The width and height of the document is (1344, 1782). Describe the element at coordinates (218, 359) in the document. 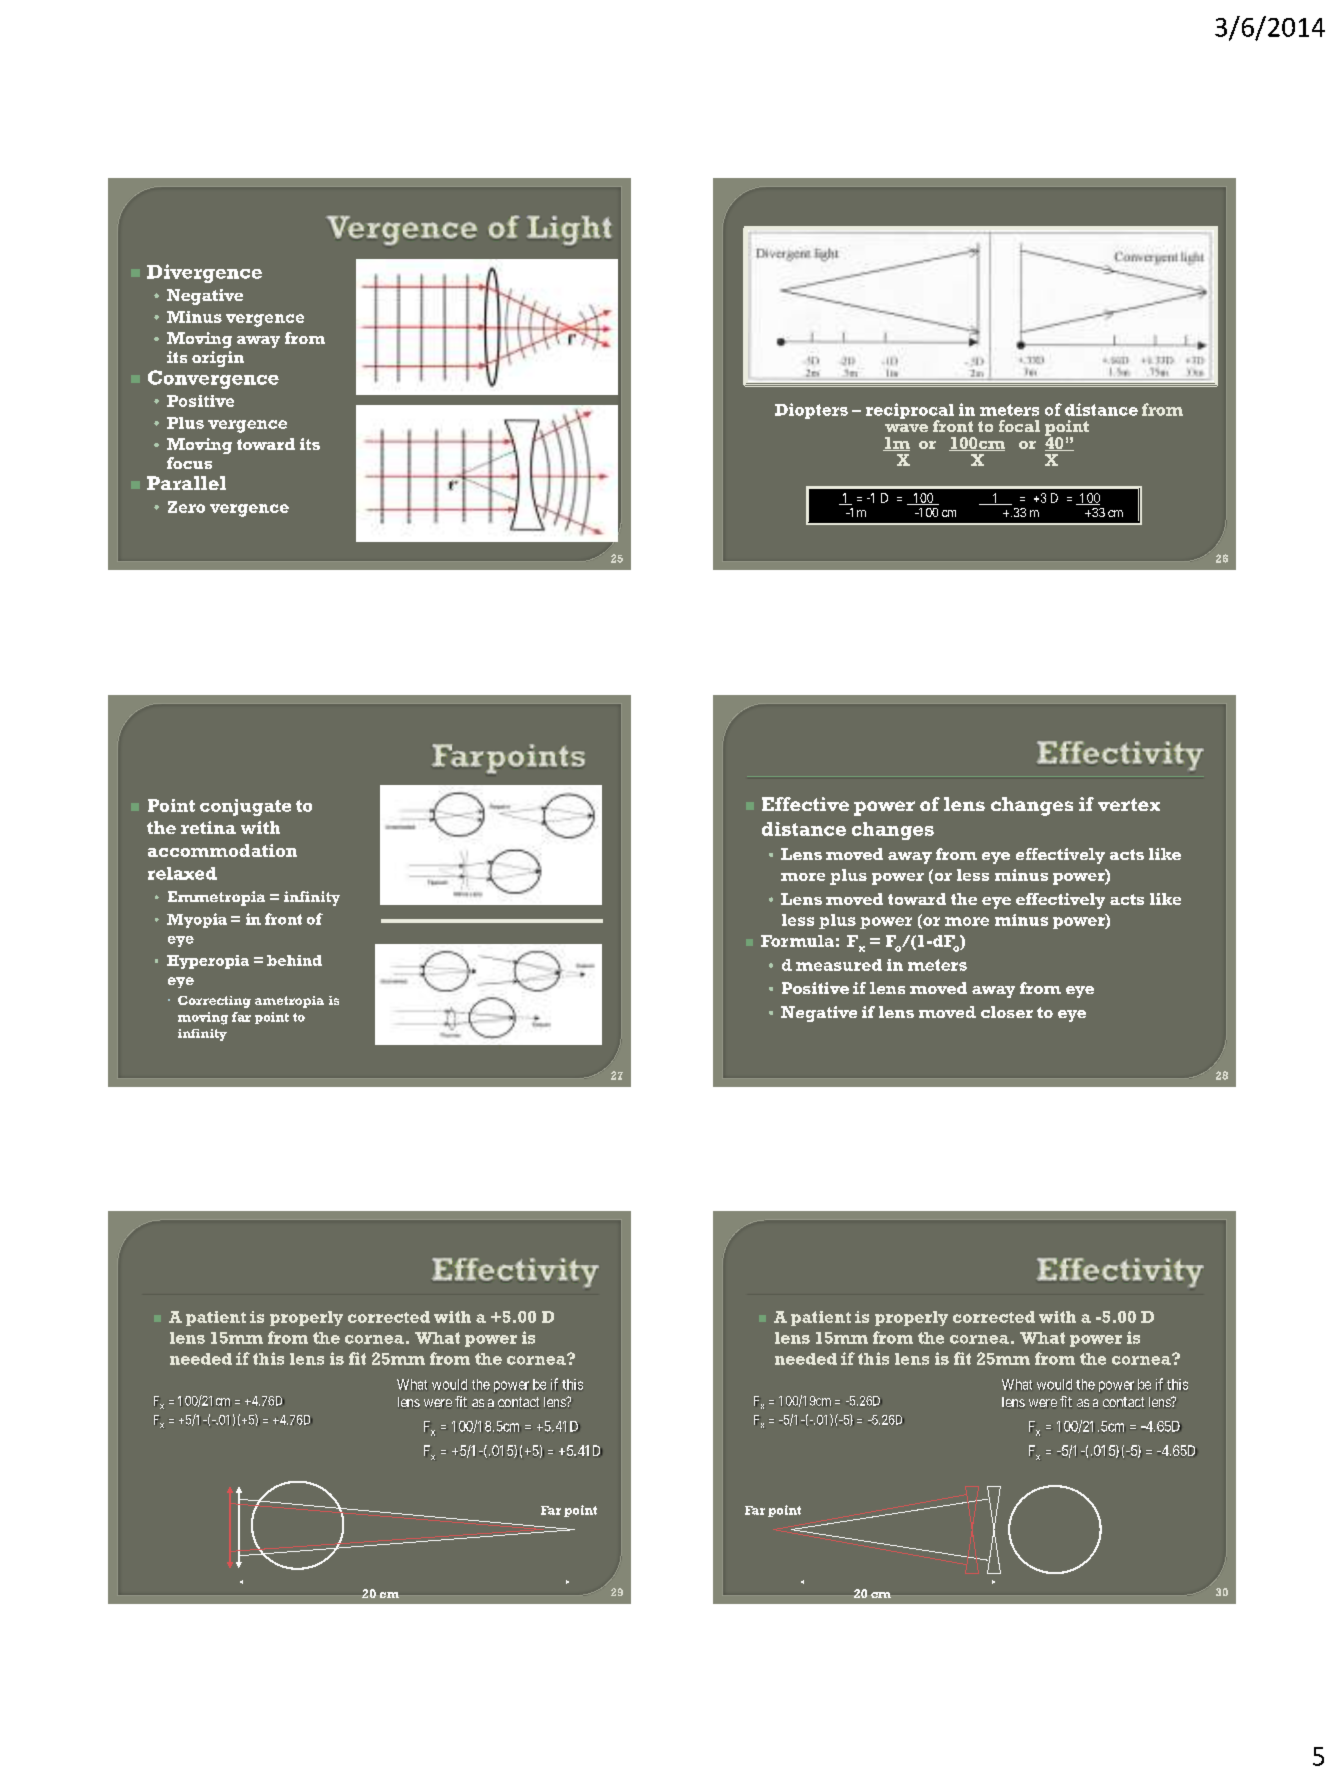

I see `origin` at that location.
